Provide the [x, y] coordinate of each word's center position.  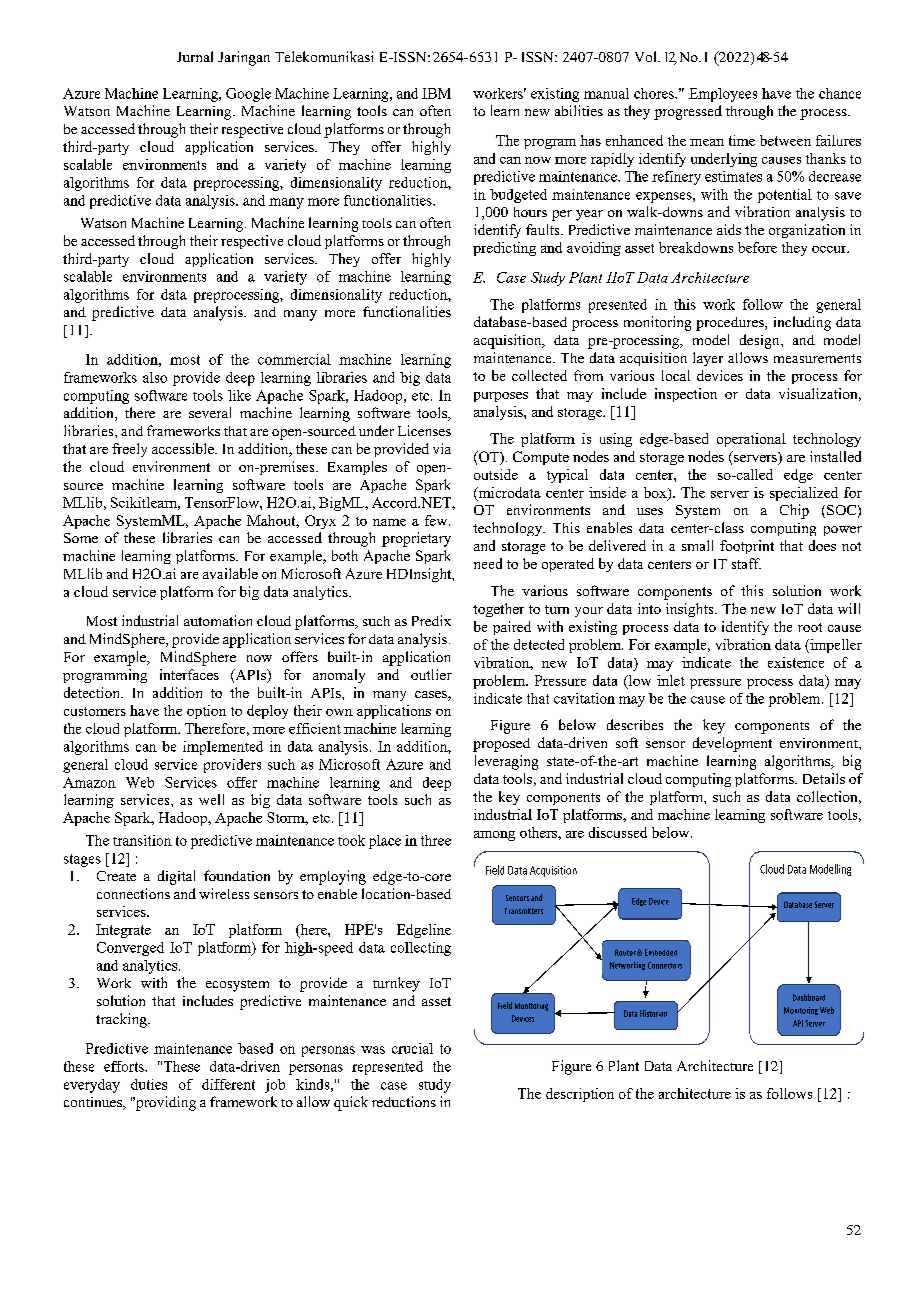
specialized [804, 494]
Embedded [661, 952]
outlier [431, 674]
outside [496, 474]
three [436, 840]
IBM [436, 93]
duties [149, 1084]
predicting [504, 249]
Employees [723, 95]
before [757, 247]
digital [176, 877]
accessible [184, 448]
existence [796, 662]
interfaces [189, 674]
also [155, 377]
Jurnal [195, 56]
